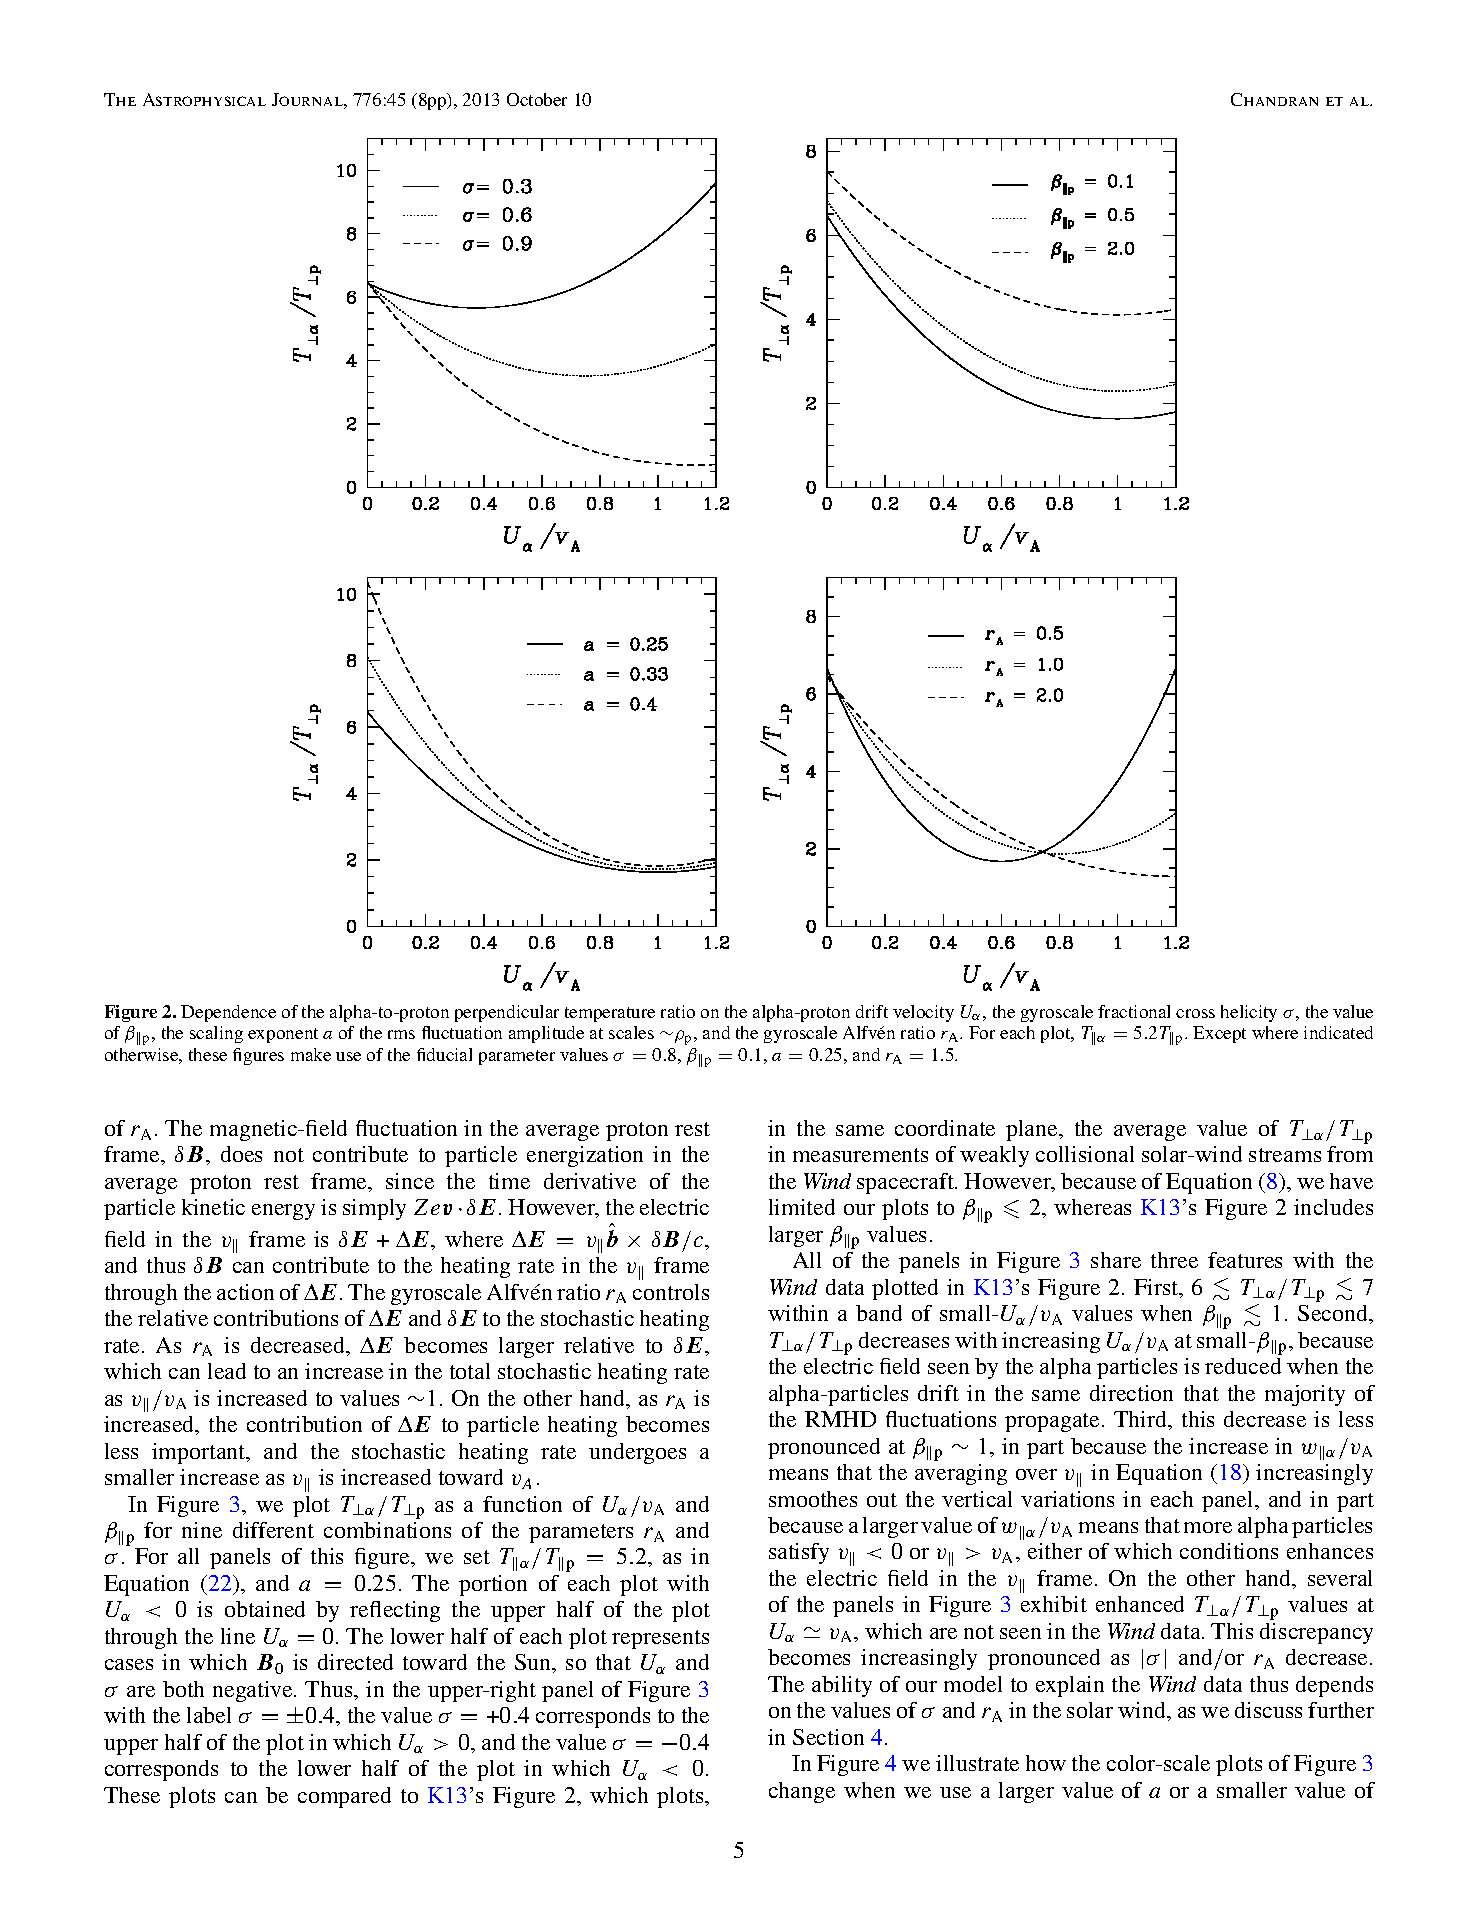 The height and width of the document is (1913, 1478). What do you see at coordinates (828, 1737) in the document?
I see `Section` at bounding box center [828, 1737].
